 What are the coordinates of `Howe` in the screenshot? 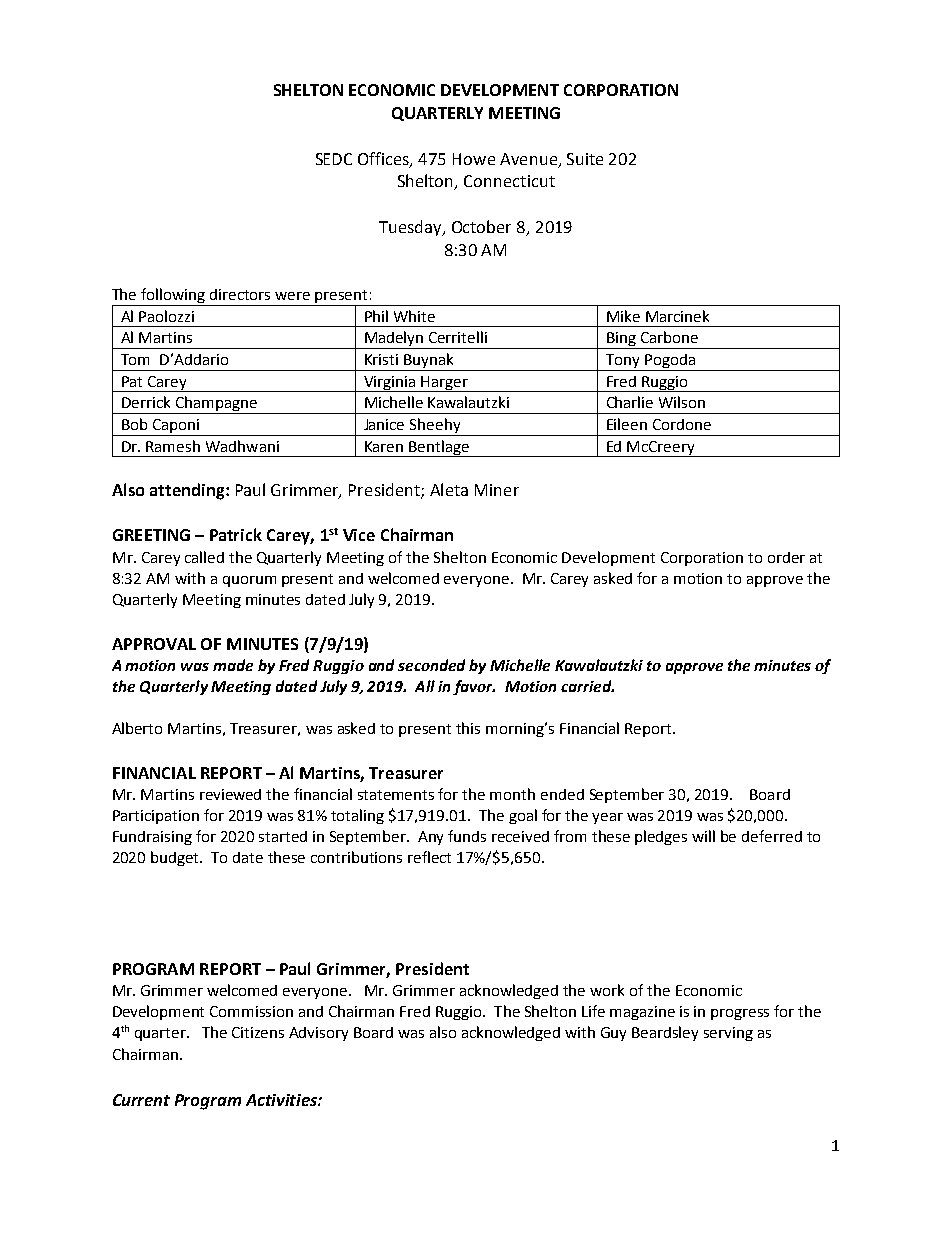 It's located at (474, 159).
